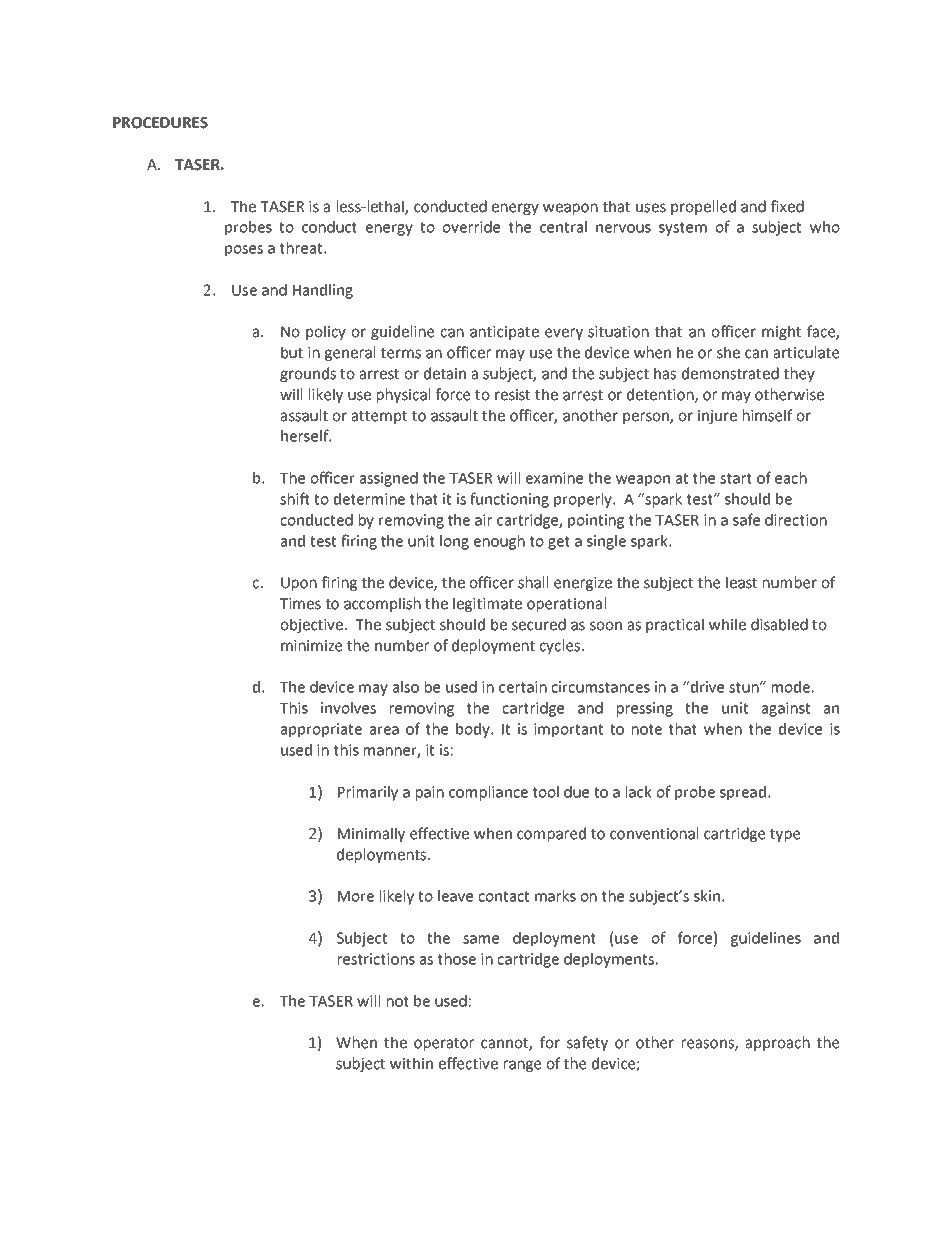 The image size is (952, 1233). Describe the element at coordinates (743, 793) in the image. I see `spread` at that location.
